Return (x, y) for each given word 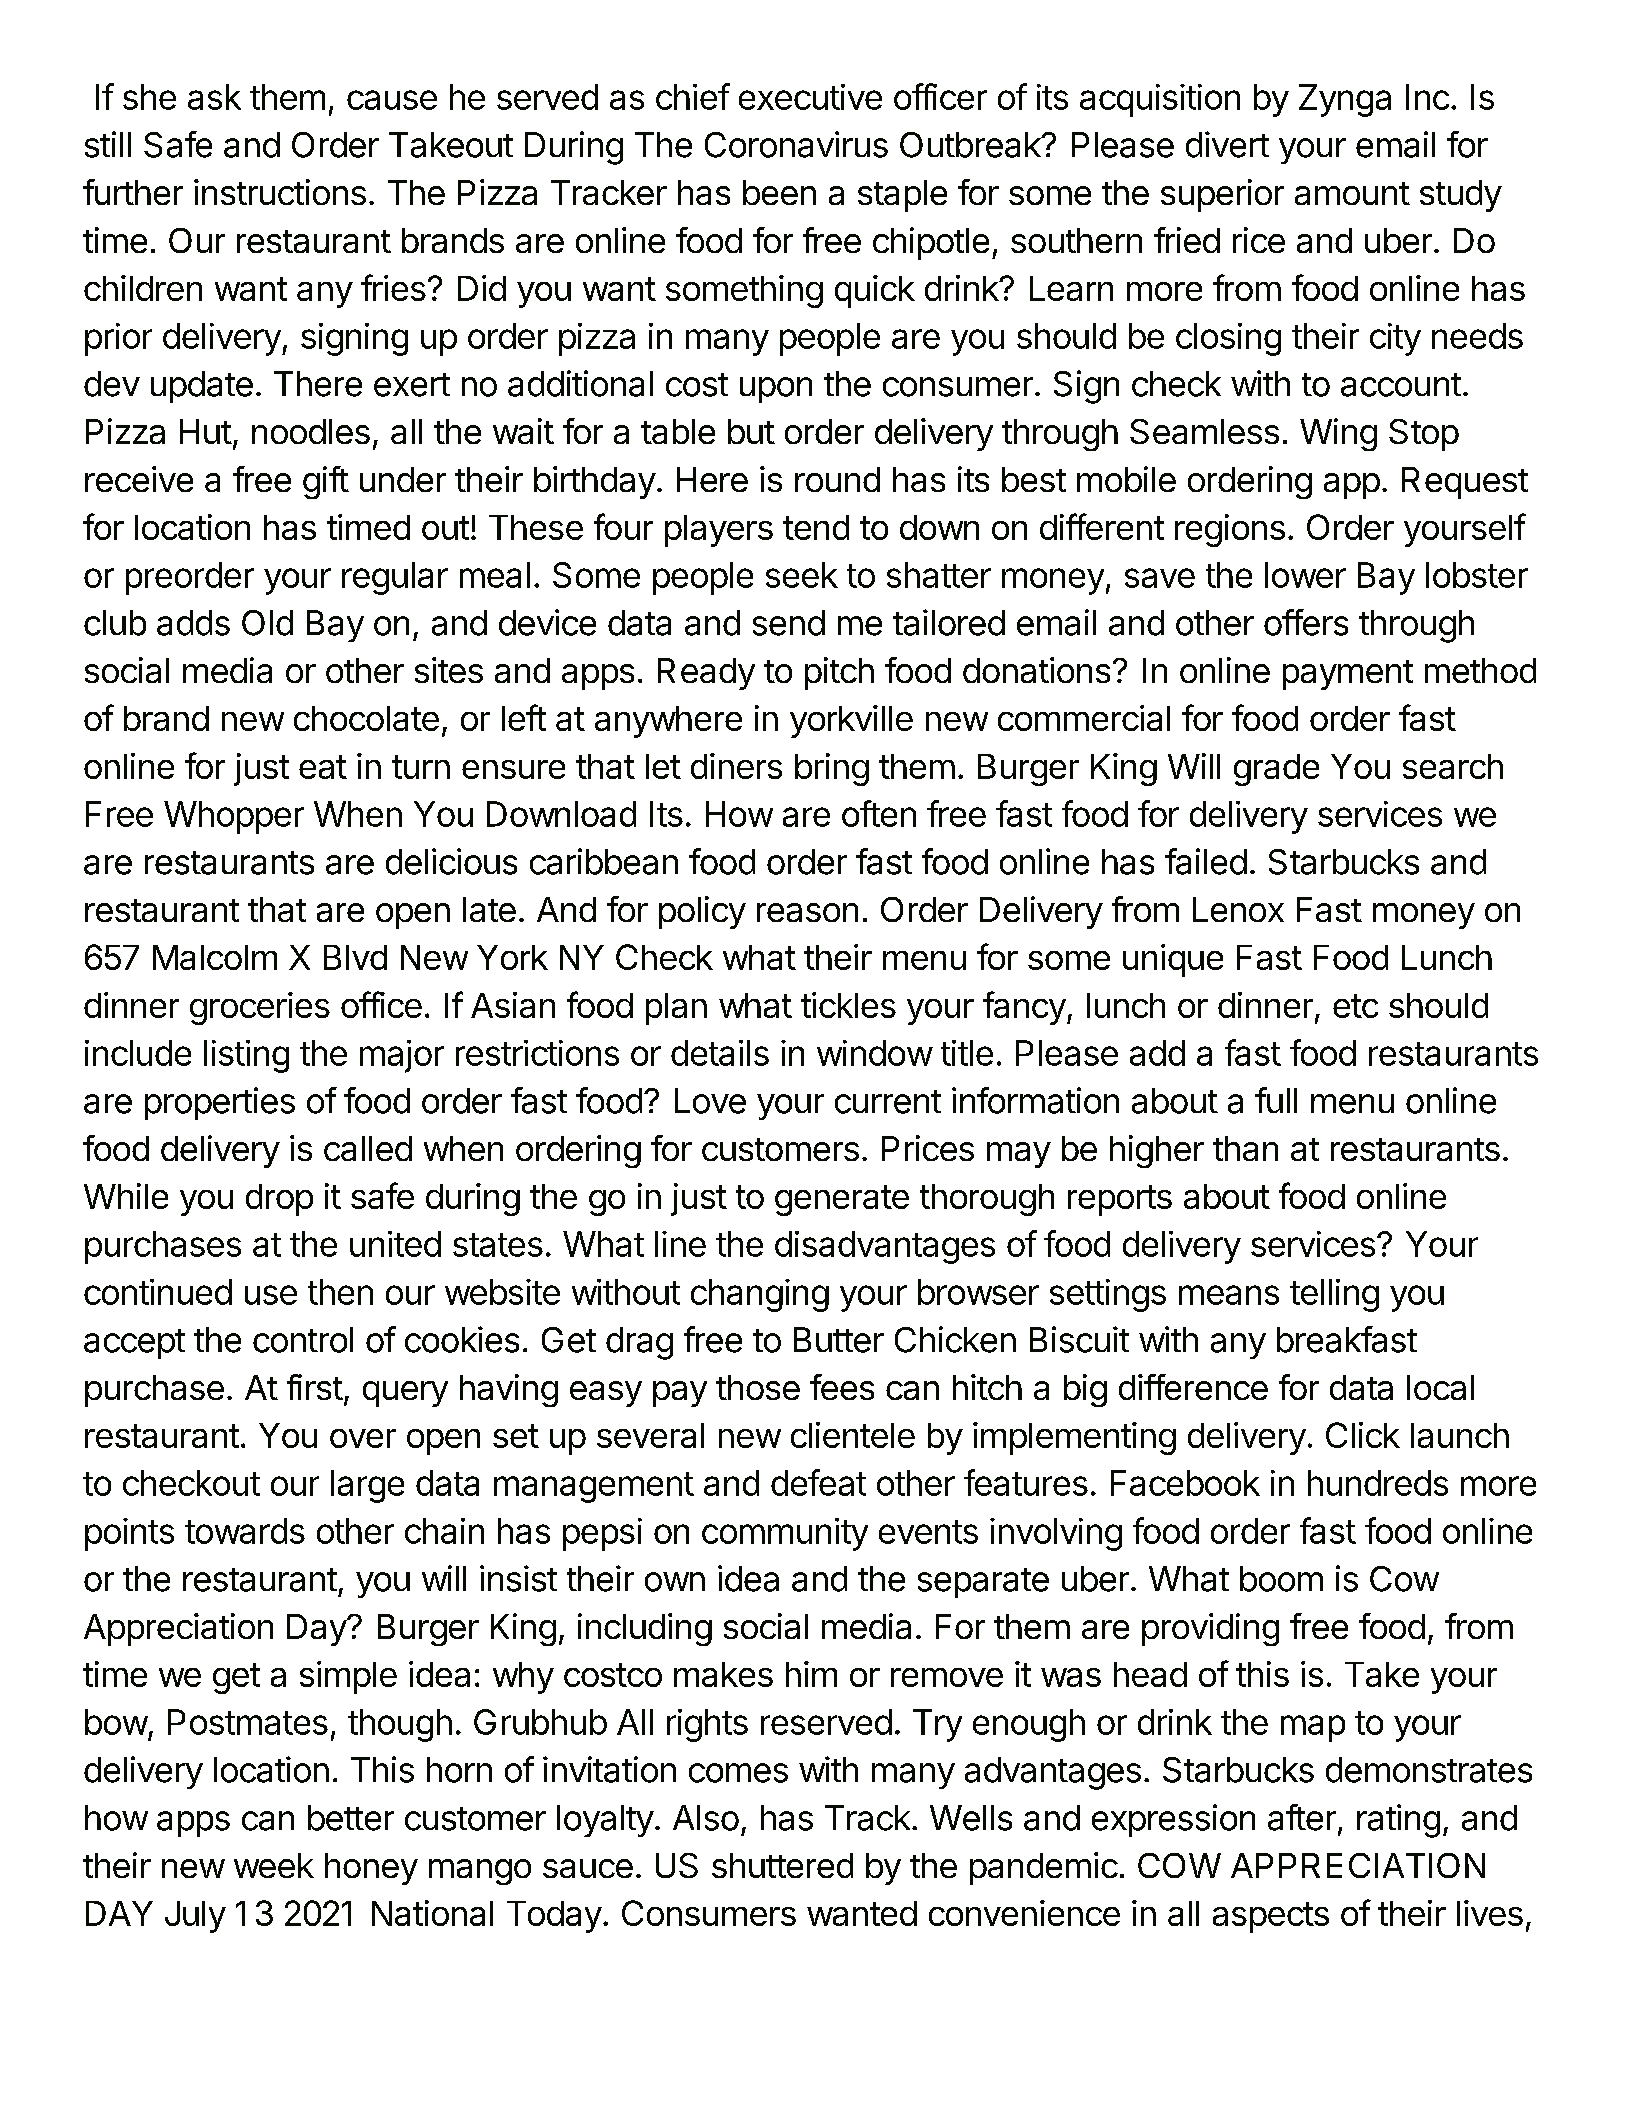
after (1302, 1817)
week (274, 1865)
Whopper (234, 817)
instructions (280, 192)
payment (1348, 675)
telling (1334, 1295)
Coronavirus (796, 144)
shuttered (782, 1865)
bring (832, 769)
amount (1352, 193)
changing (760, 1295)
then (340, 1292)
